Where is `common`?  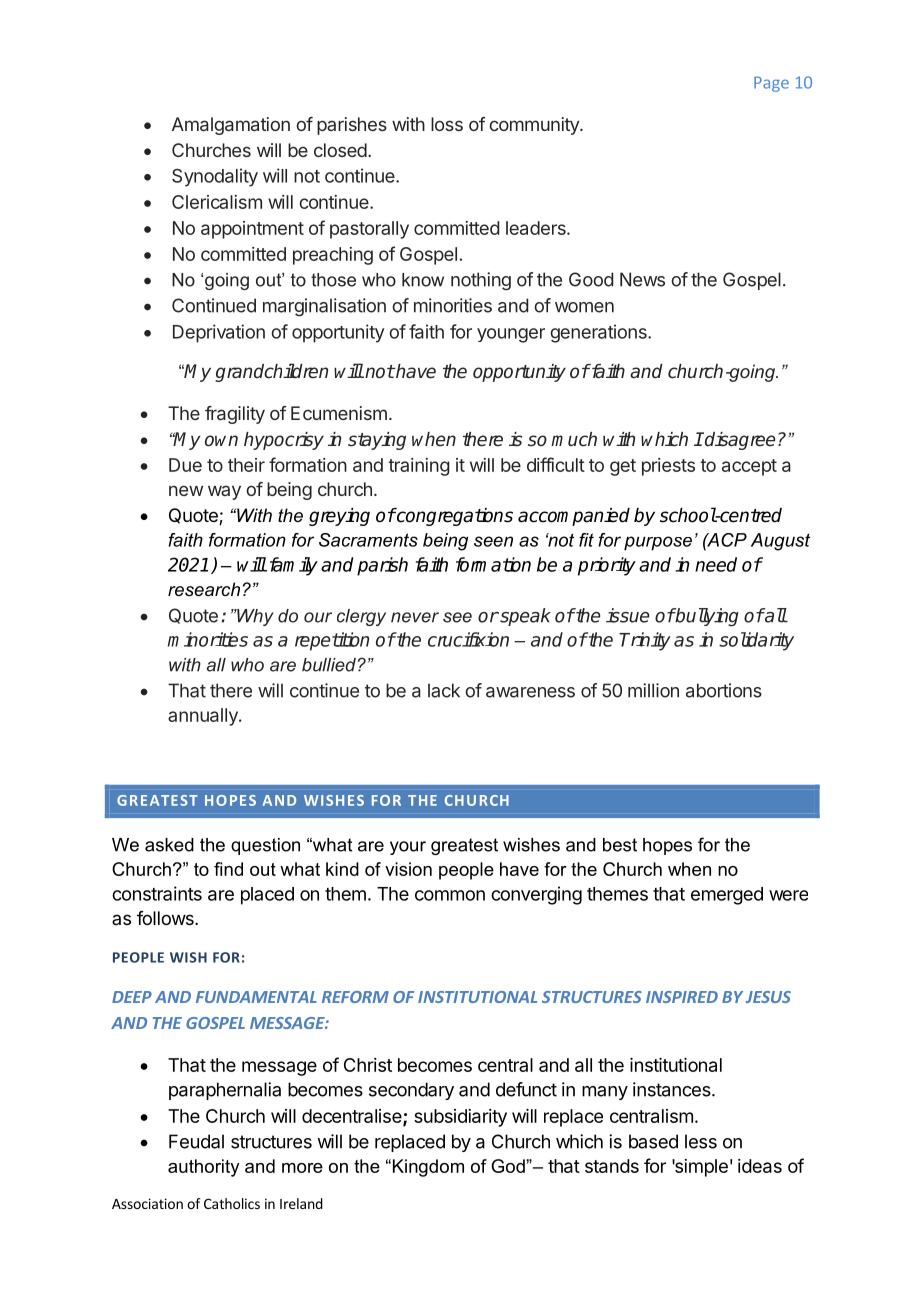 common is located at coordinates (450, 895).
